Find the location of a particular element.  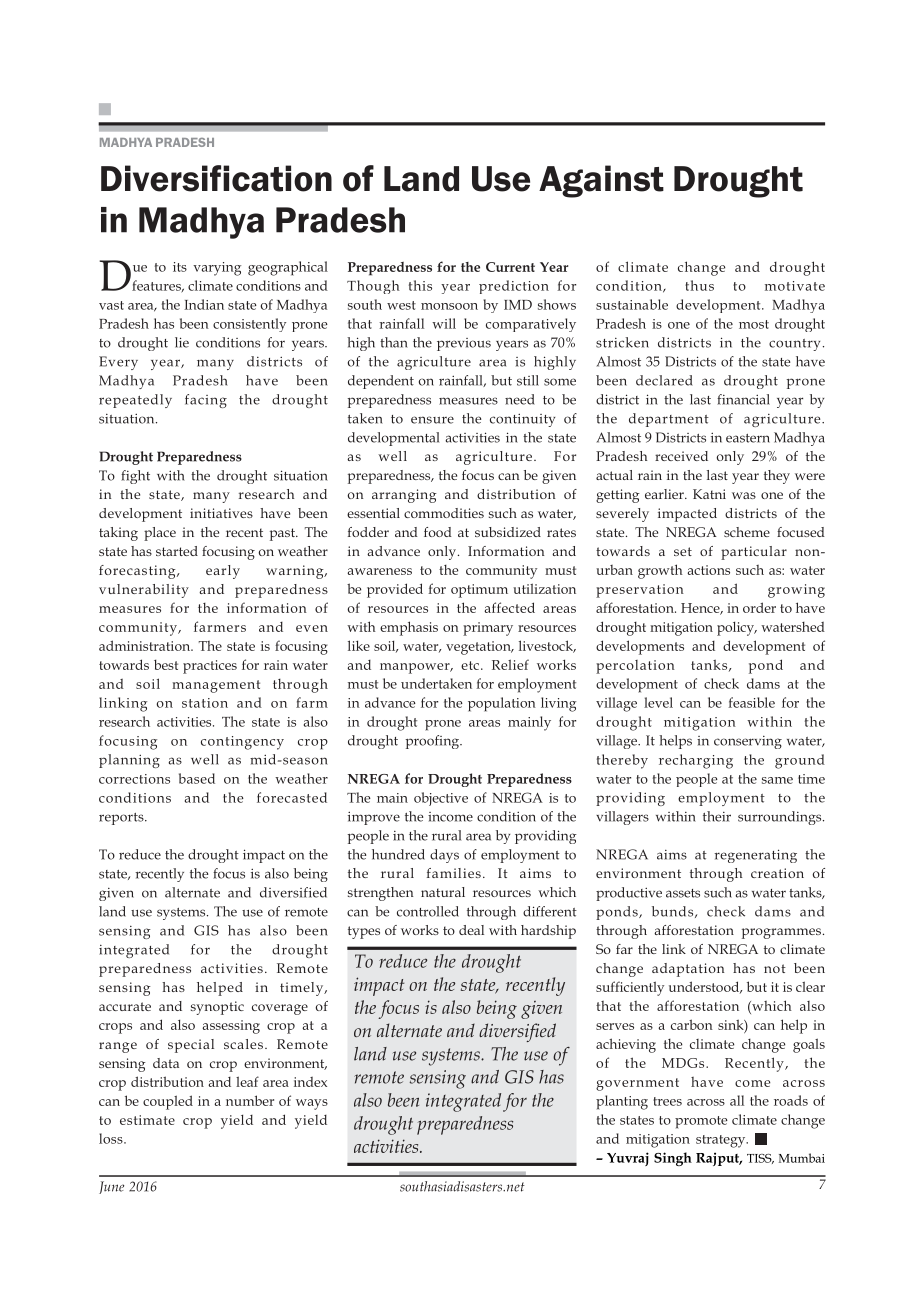

Current is located at coordinates (510, 267).
